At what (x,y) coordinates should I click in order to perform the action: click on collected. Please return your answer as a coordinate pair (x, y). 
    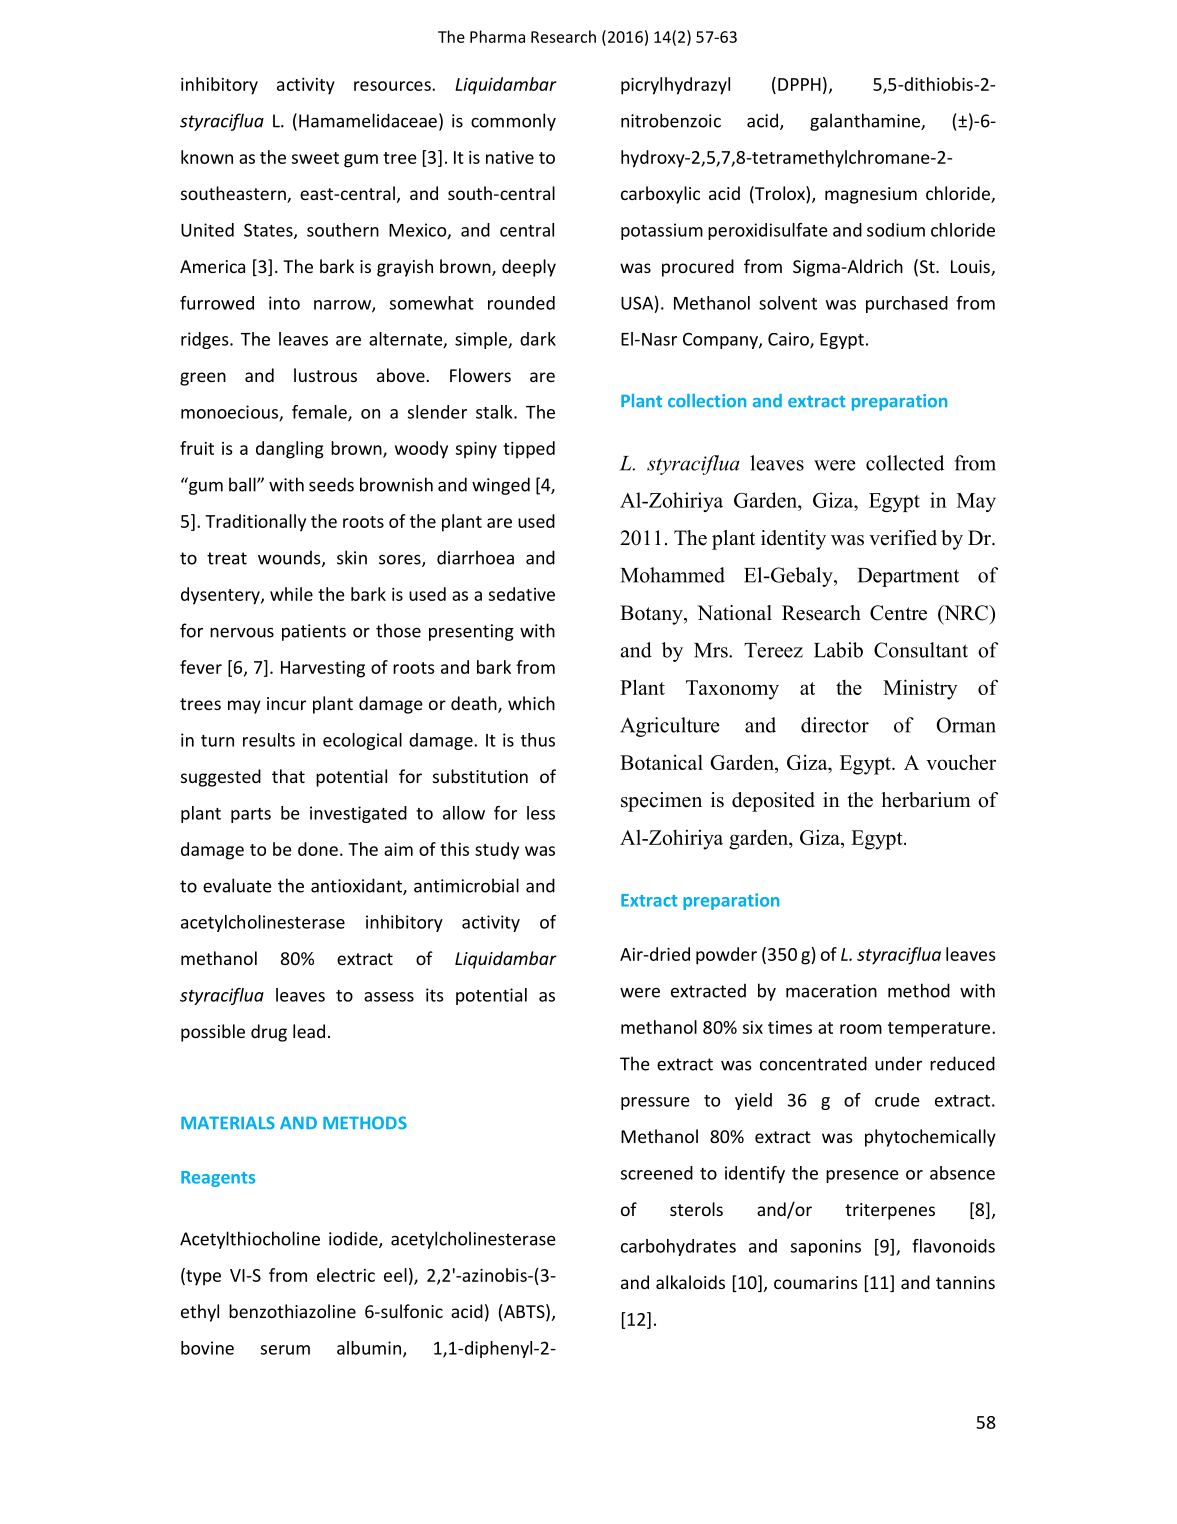
    Looking at the image, I should click on (905, 463).
